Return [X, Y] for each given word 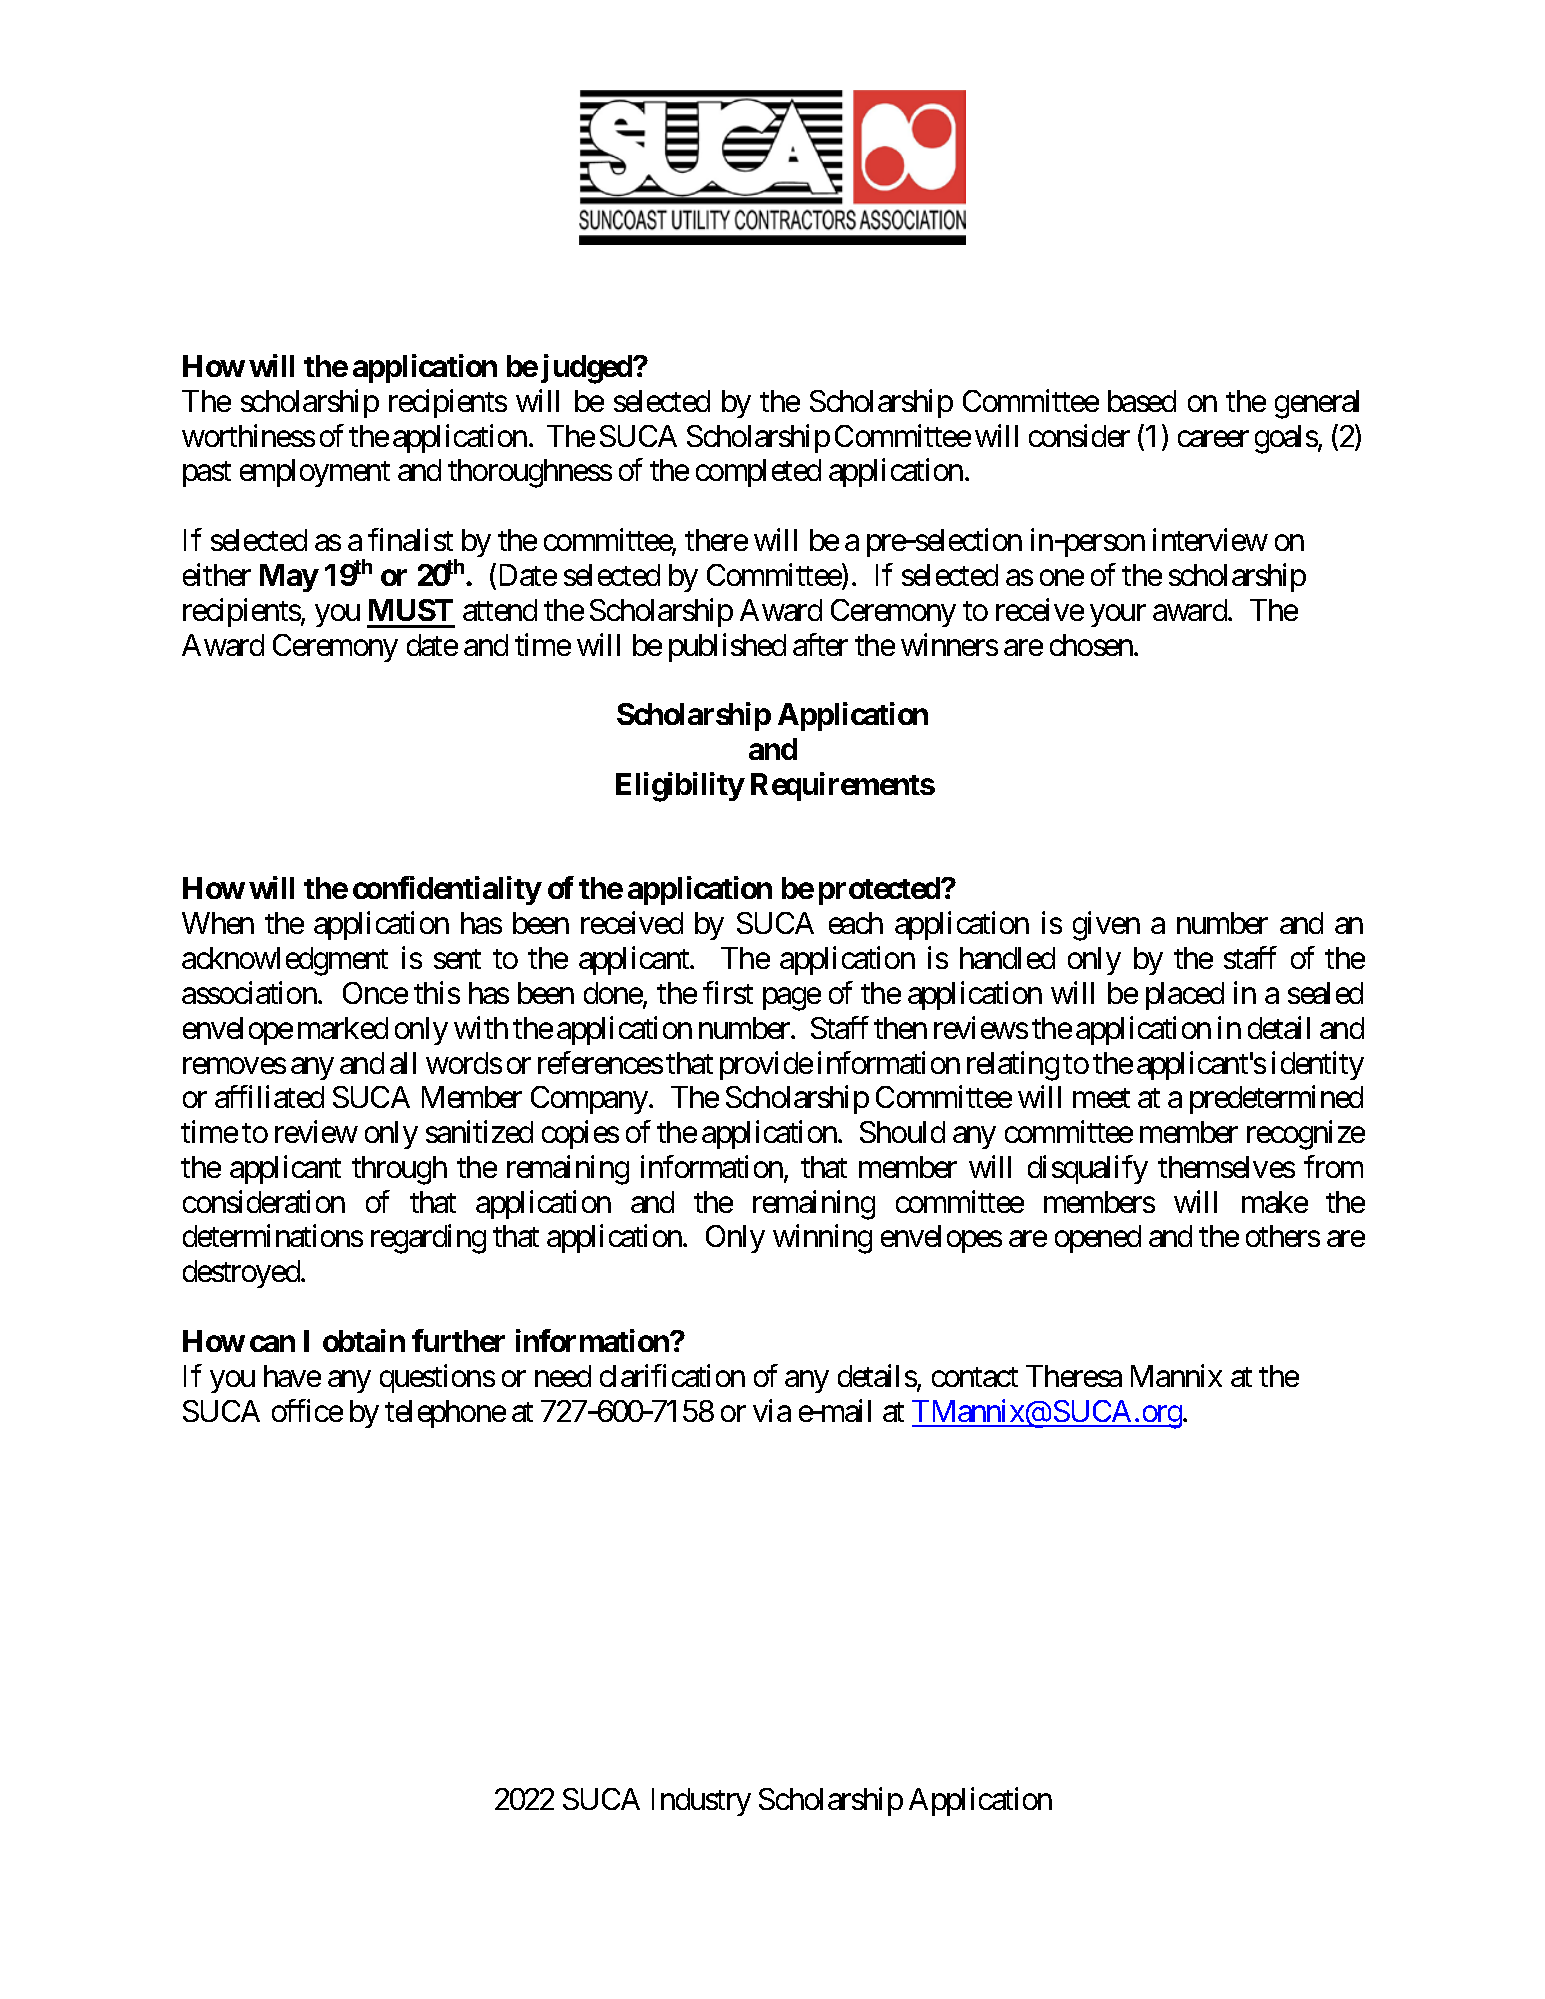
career [1213, 439]
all [403, 1063]
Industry [701, 1802]
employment [315, 473]
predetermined [1276, 1100]
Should [902, 1132]
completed [758, 473]
